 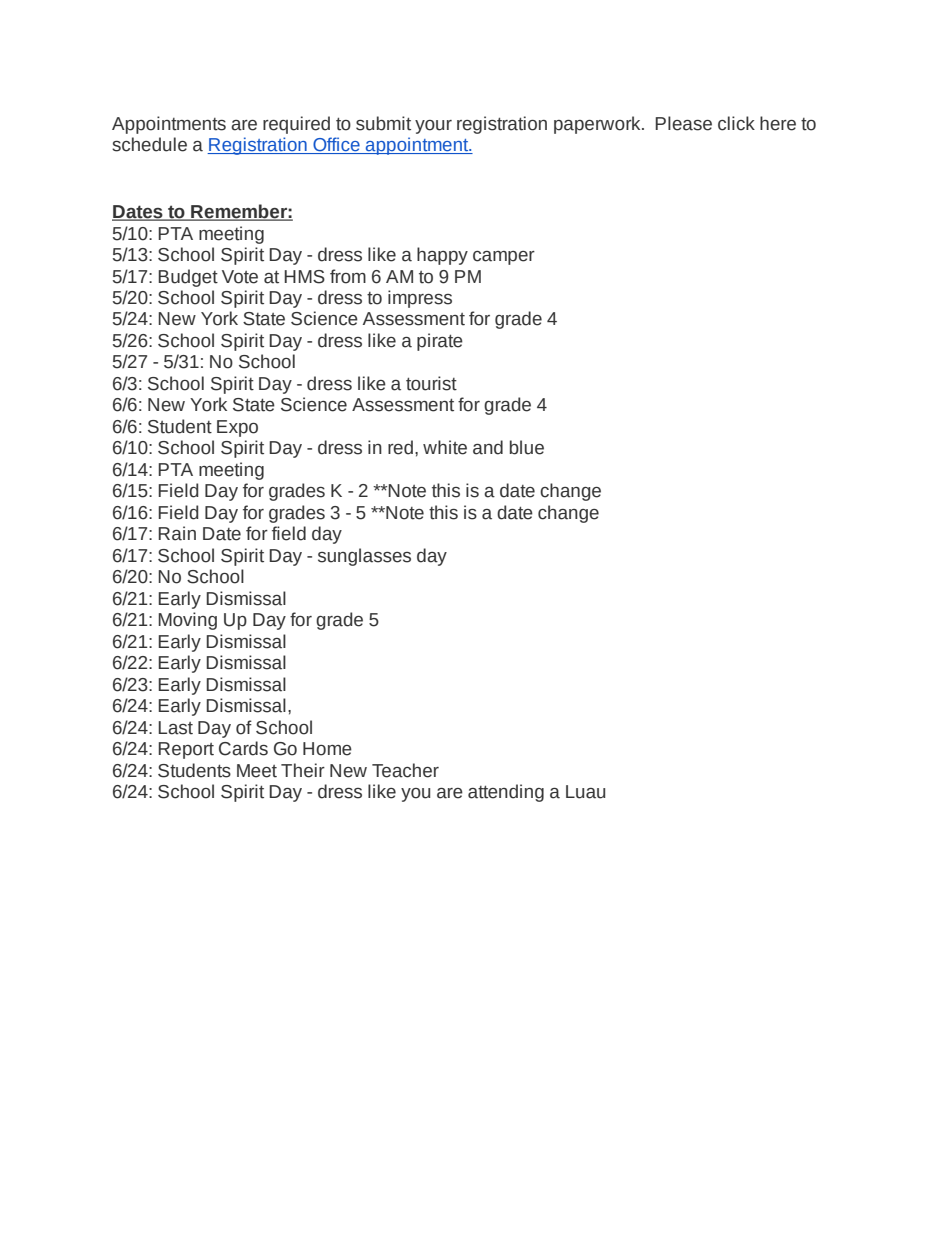 I want to click on camper, so click(x=504, y=258).
